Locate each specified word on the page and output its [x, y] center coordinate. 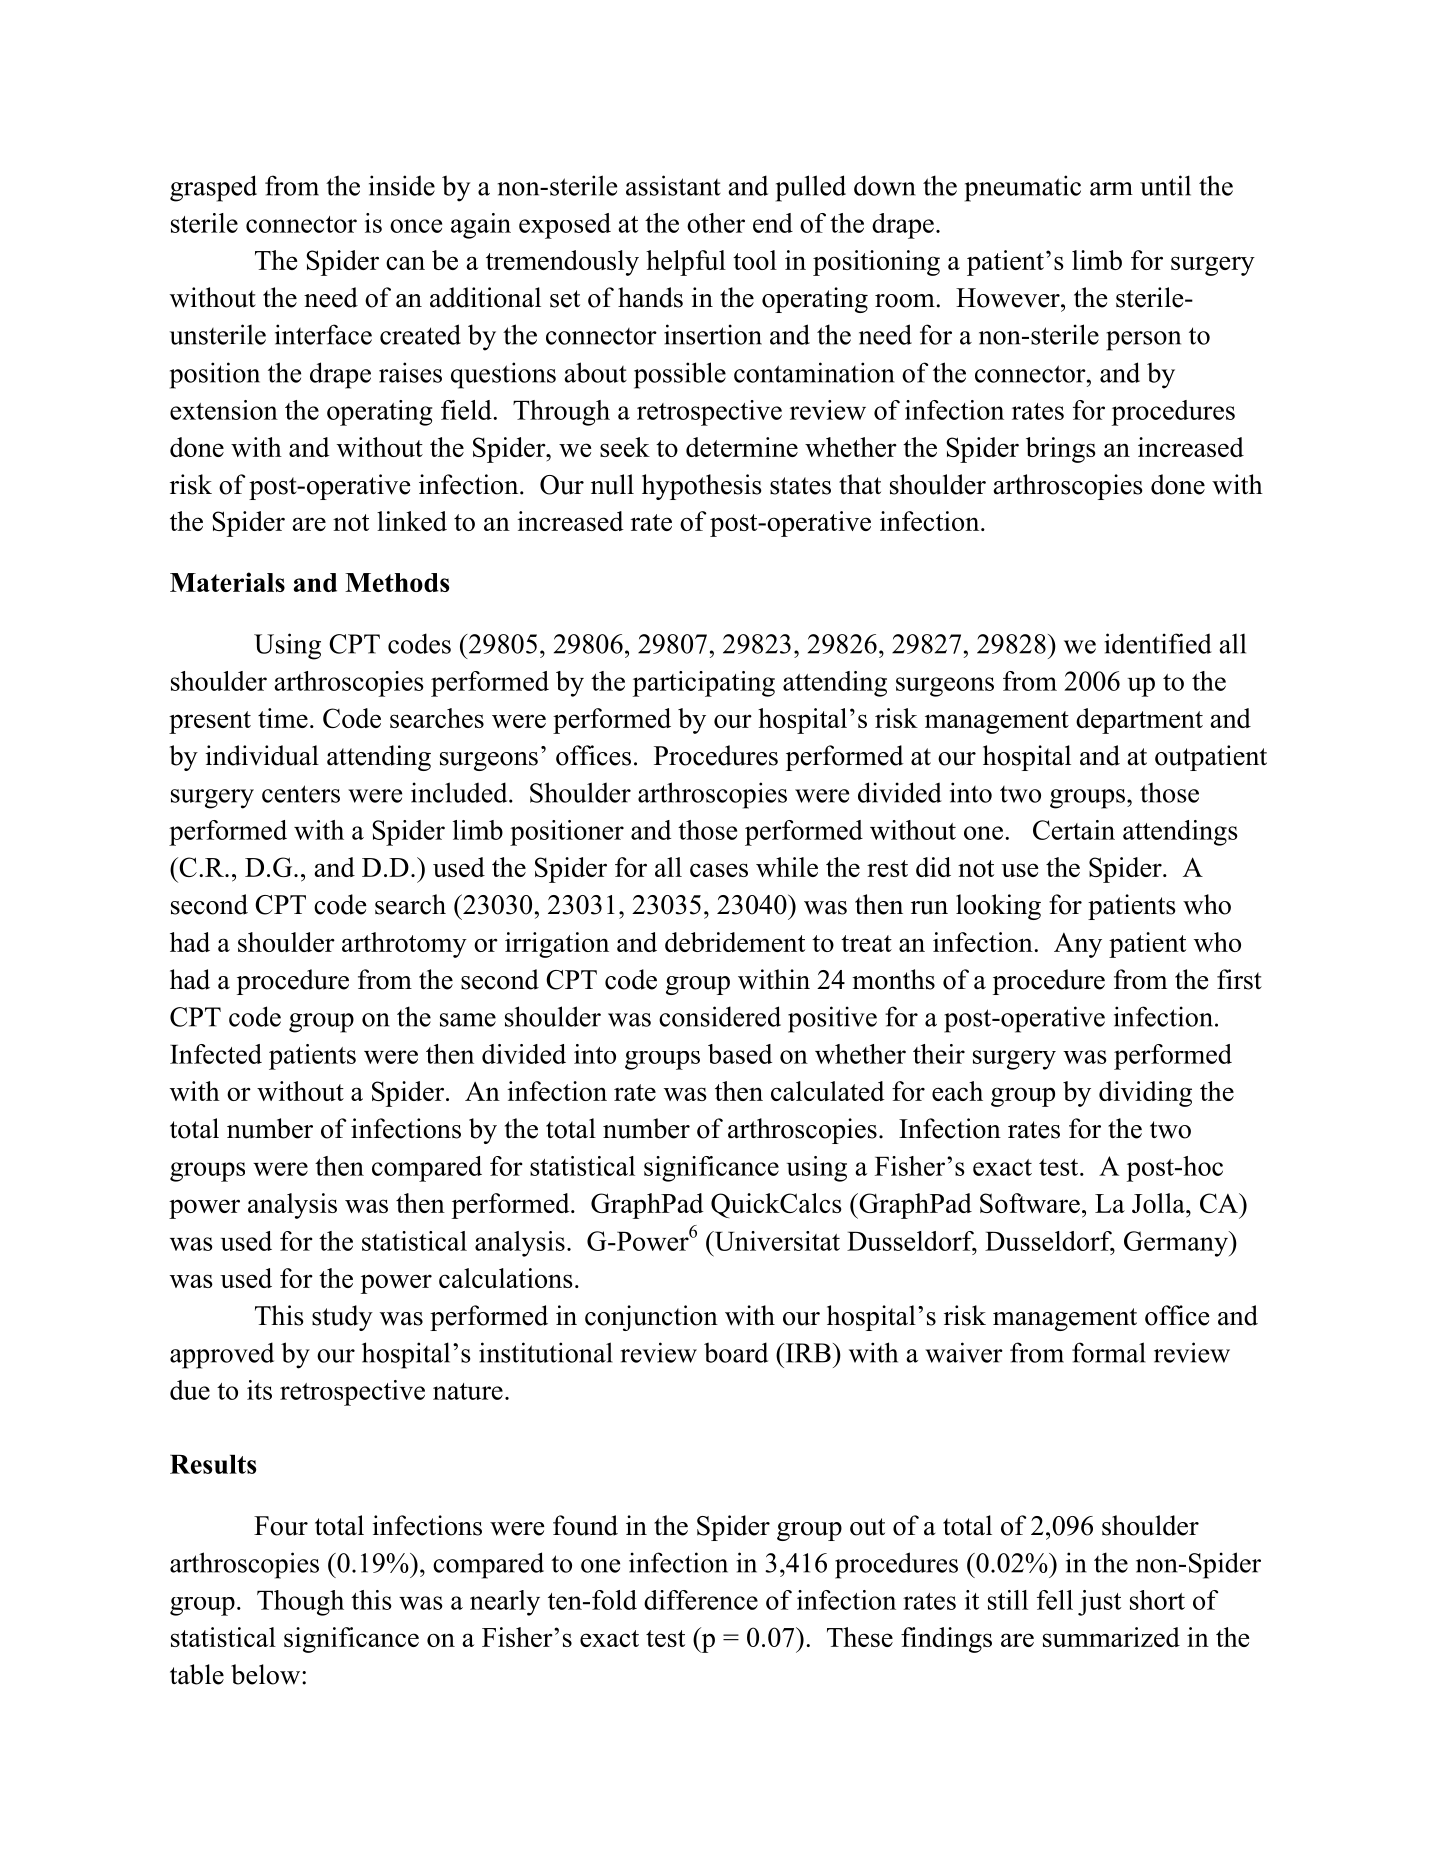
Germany [1177, 1244]
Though [300, 1603]
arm [1111, 189]
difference [701, 1600]
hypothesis [702, 487]
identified [1158, 643]
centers [301, 794]
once [416, 226]
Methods [397, 582]
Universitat [776, 1241]
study [342, 1318]
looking [998, 907]
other [716, 223]
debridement [735, 942]
